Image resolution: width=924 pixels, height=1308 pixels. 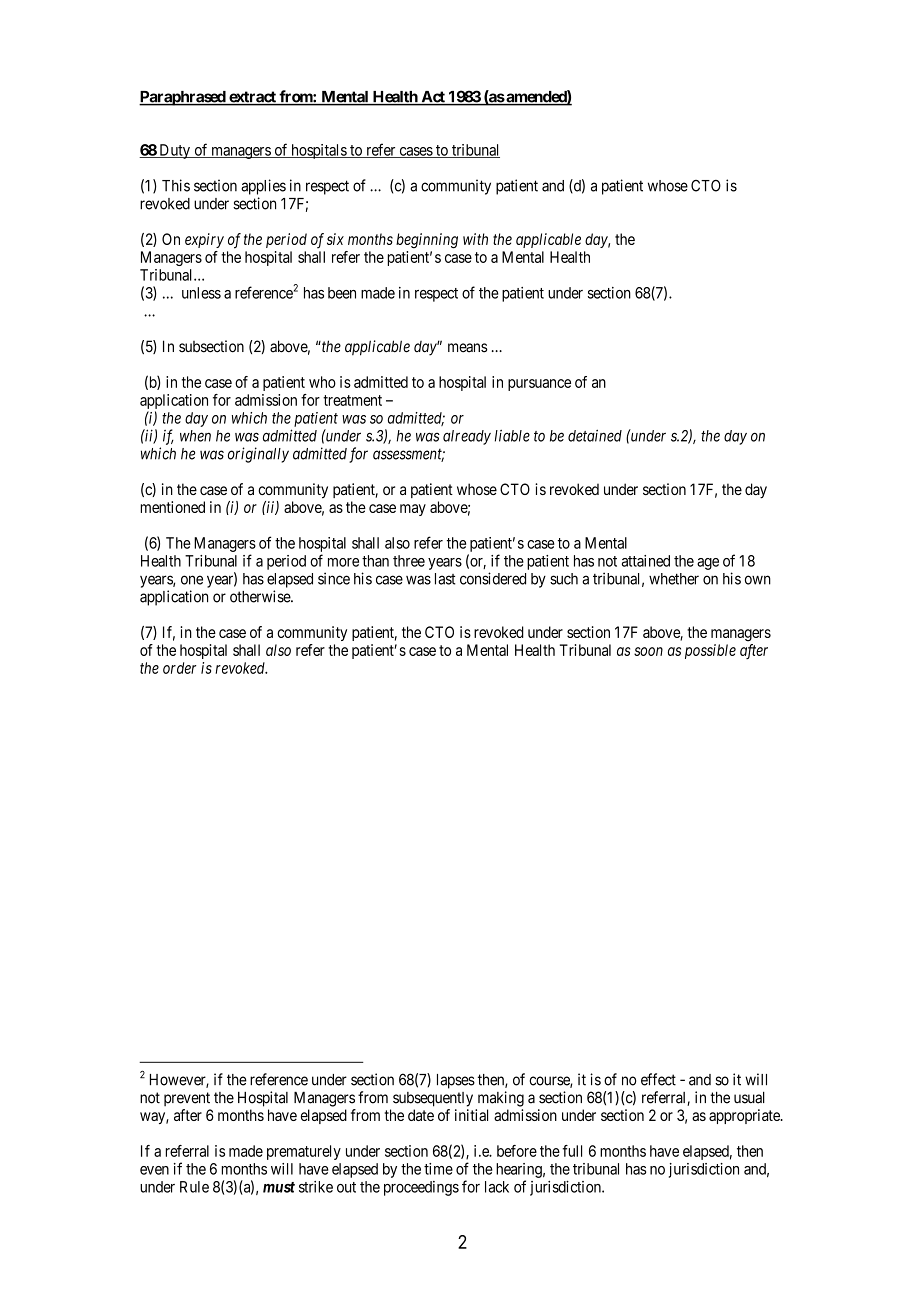 I want to click on detained, so click(x=595, y=435).
